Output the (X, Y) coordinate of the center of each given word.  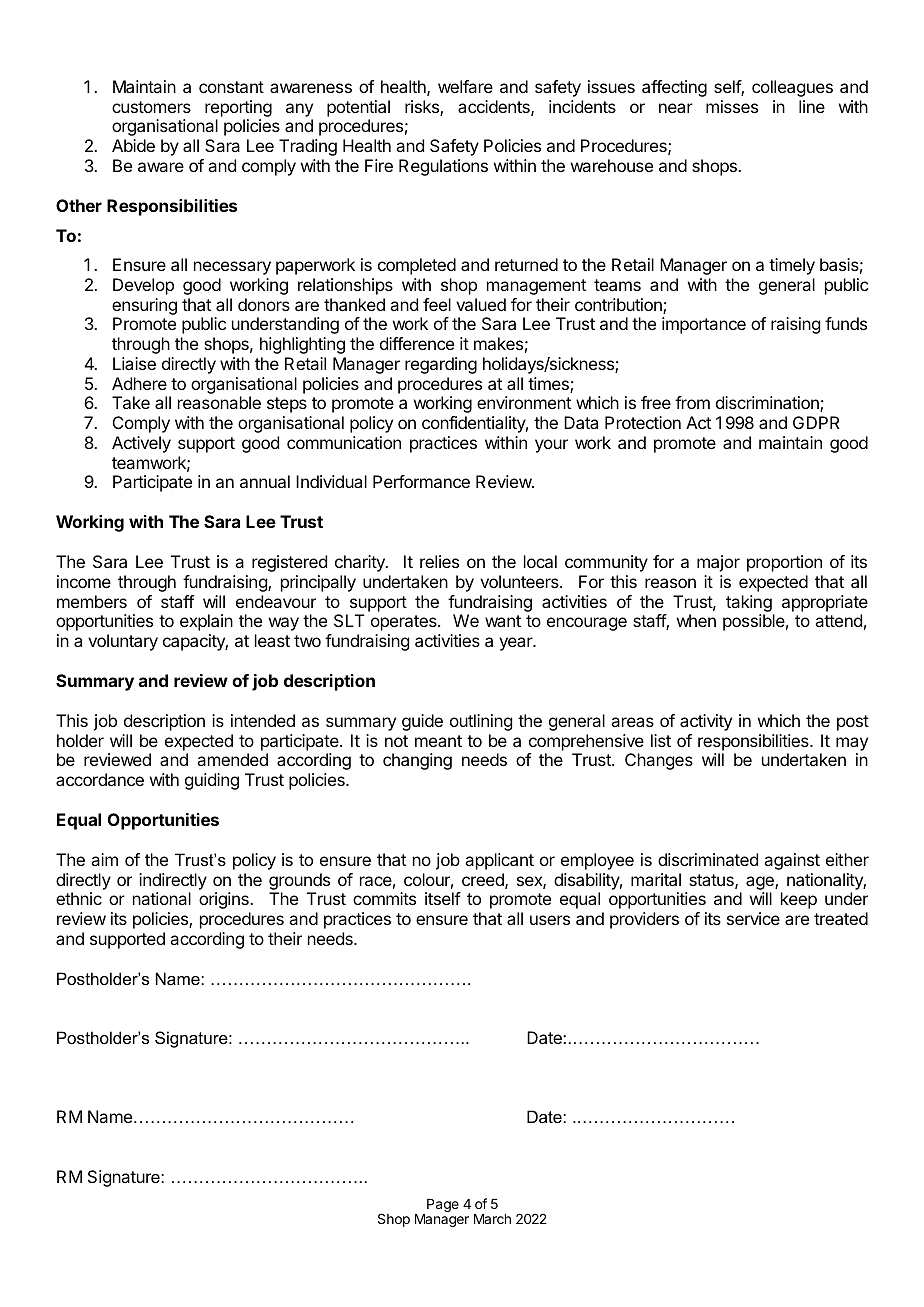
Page (443, 1205)
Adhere (139, 383)
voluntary (123, 642)
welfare (465, 86)
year (517, 644)
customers (151, 107)
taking (749, 603)
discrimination (768, 404)
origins (225, 900)
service (753, 918)
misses (732, 106)
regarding (441, 365)
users (550, 920)
